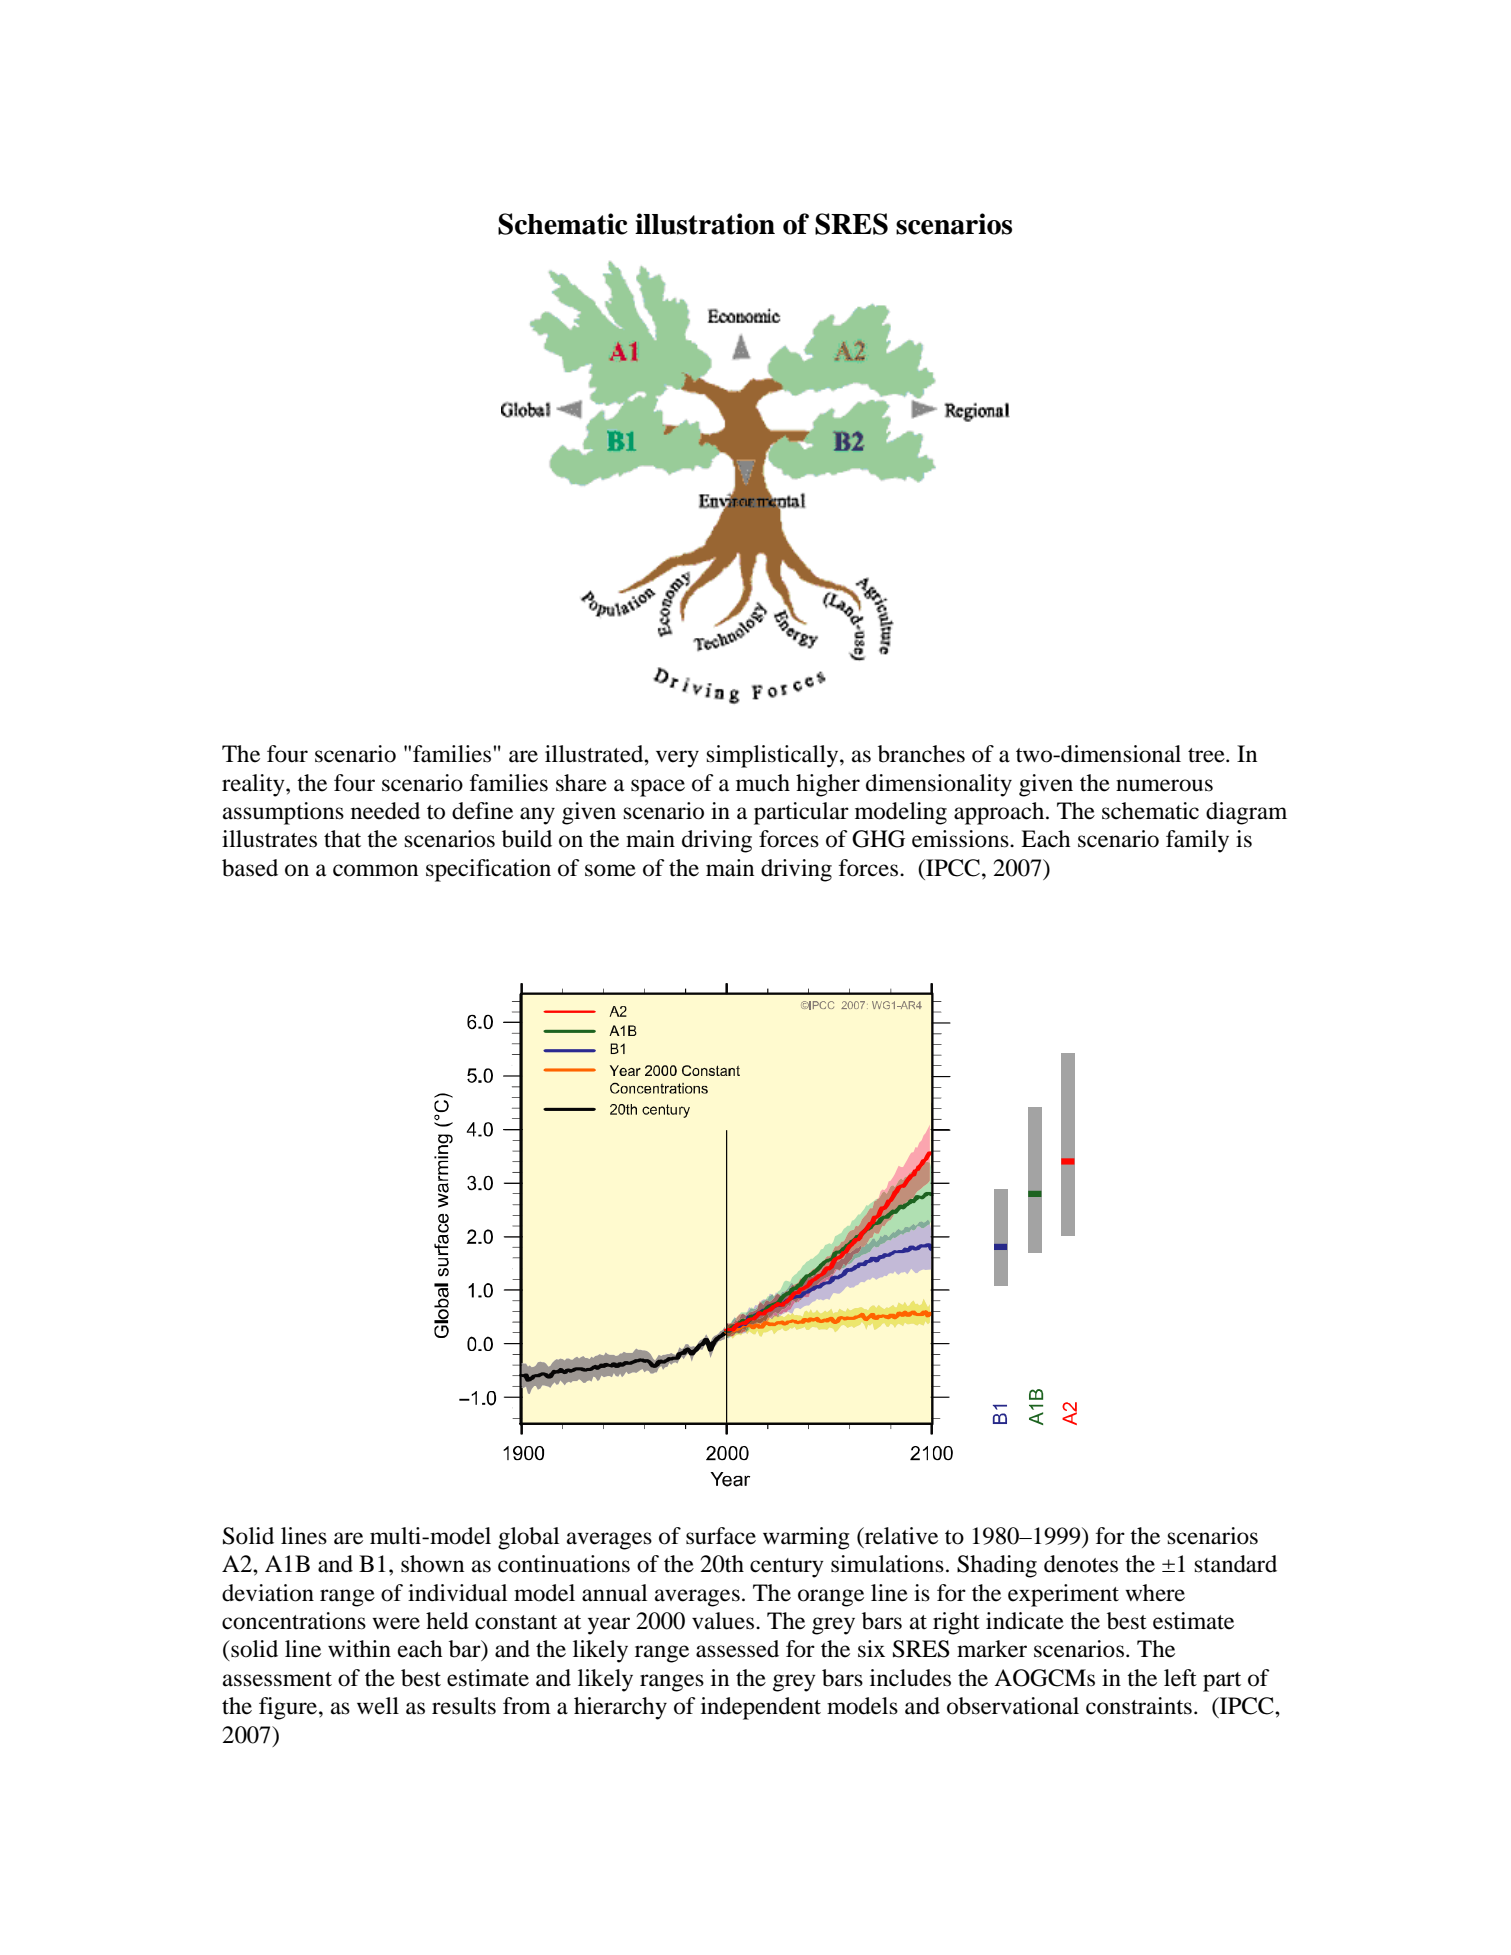 This image has height=1955, width=1511. What do you see at coordinates (610, 870) in the image?
I see `some` at bounding box center [610, 870].
